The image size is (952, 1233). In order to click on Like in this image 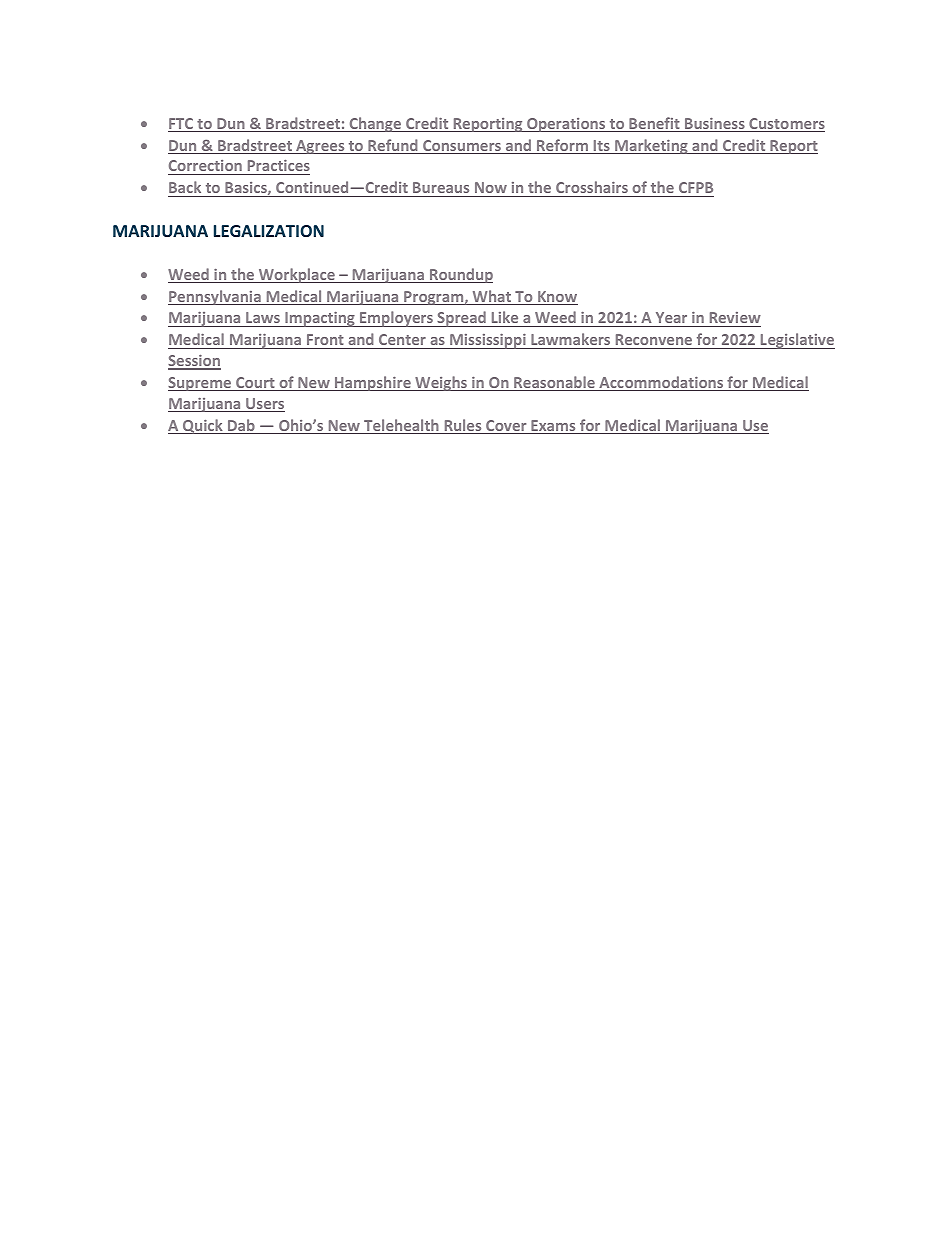, I will do `click(505, 317)`.
